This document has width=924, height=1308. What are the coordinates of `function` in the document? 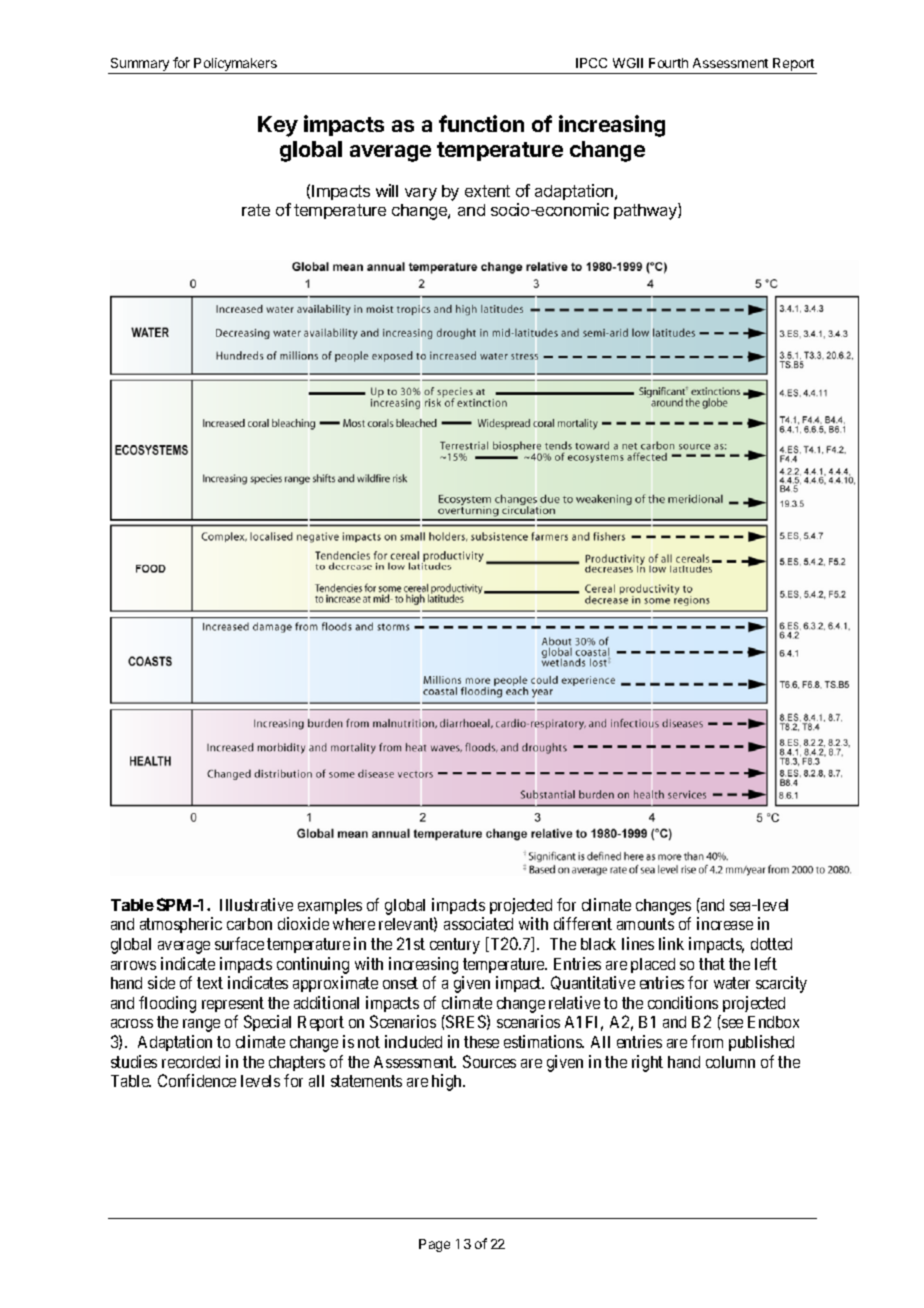 It's located at (481, 123).
